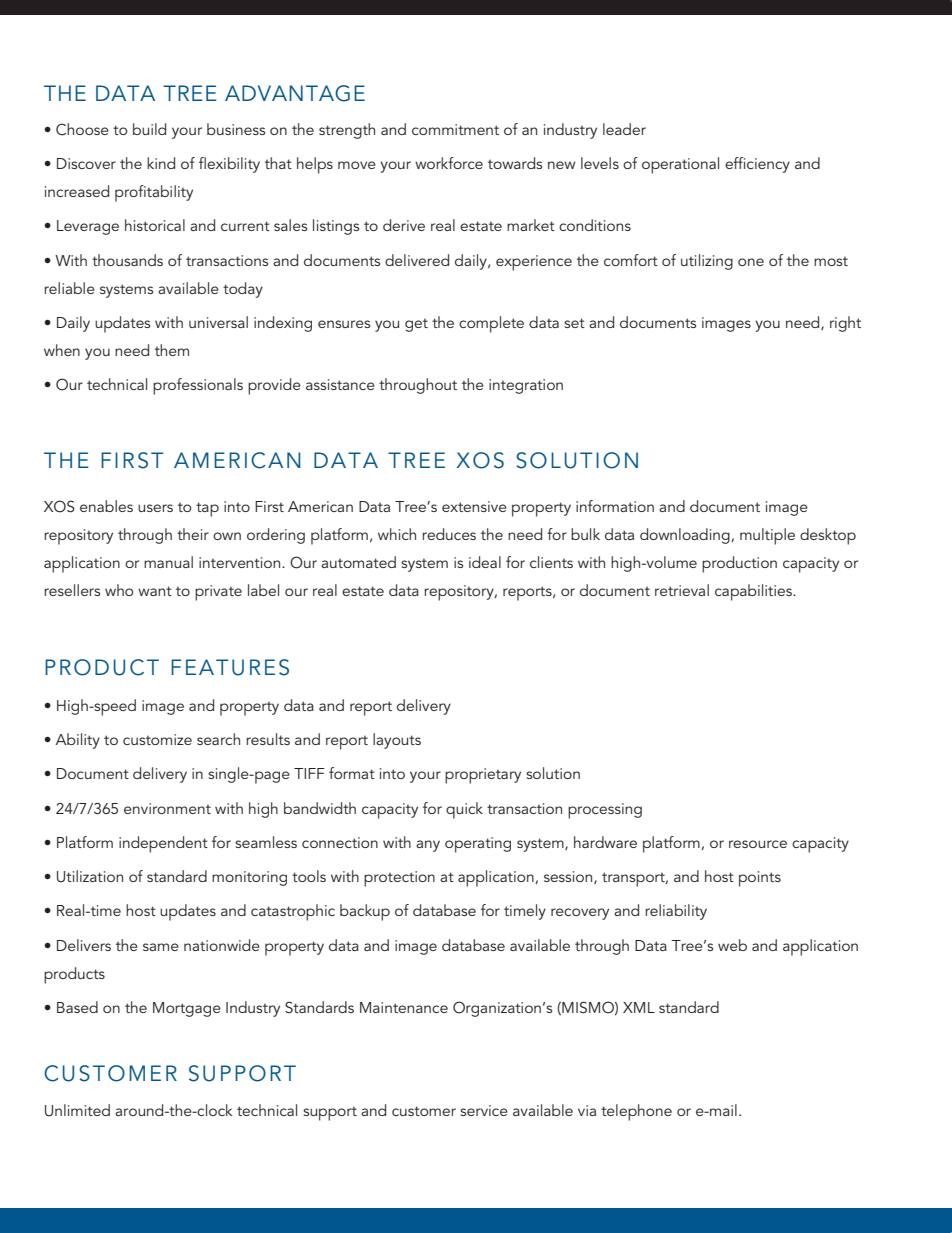 The width and height of the screenshot is (952, 1233). Describe the element at coordinates (757, 165) in the screenshot. I see `efficiency` at that location.
